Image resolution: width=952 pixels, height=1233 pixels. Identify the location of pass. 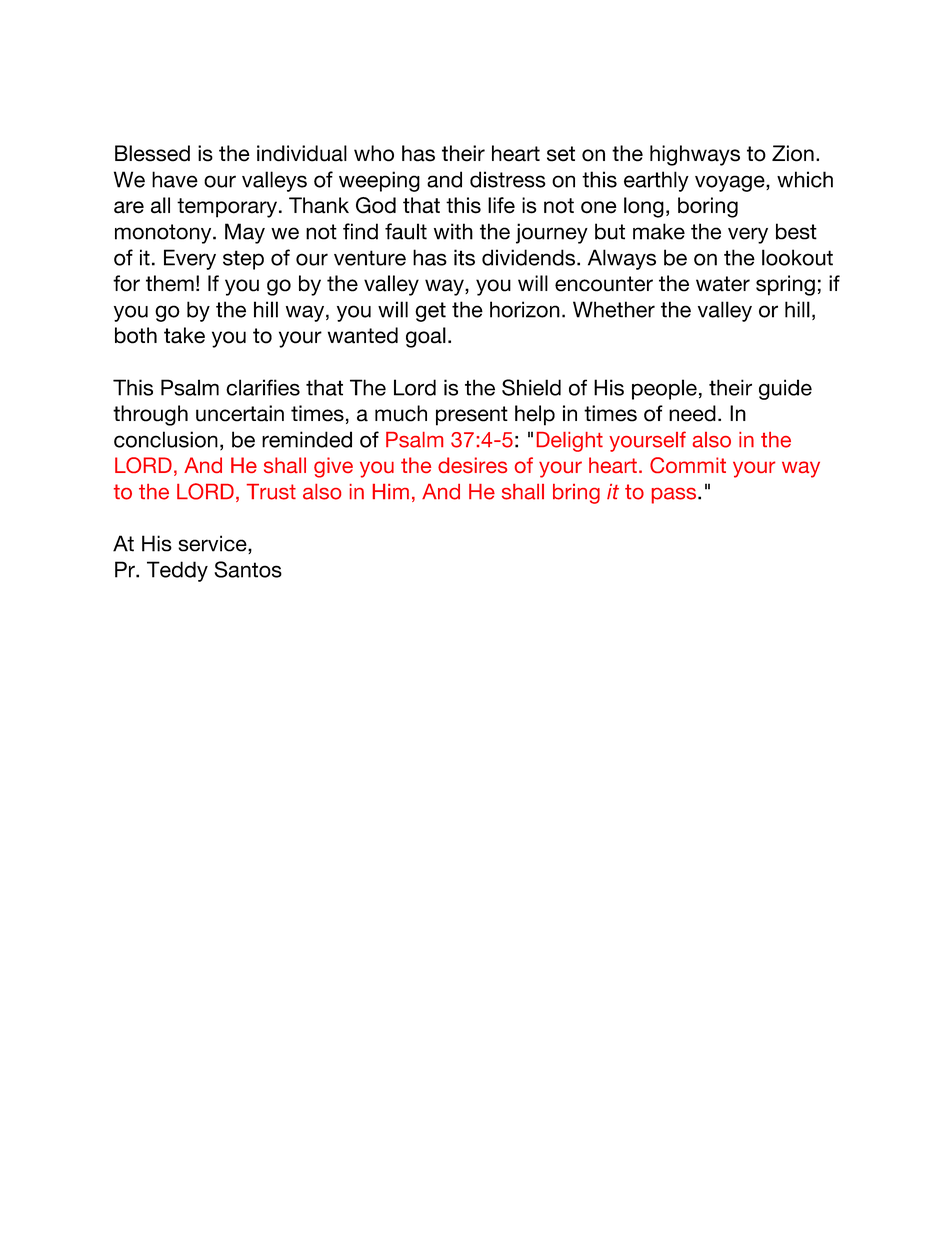
(675, 496).
